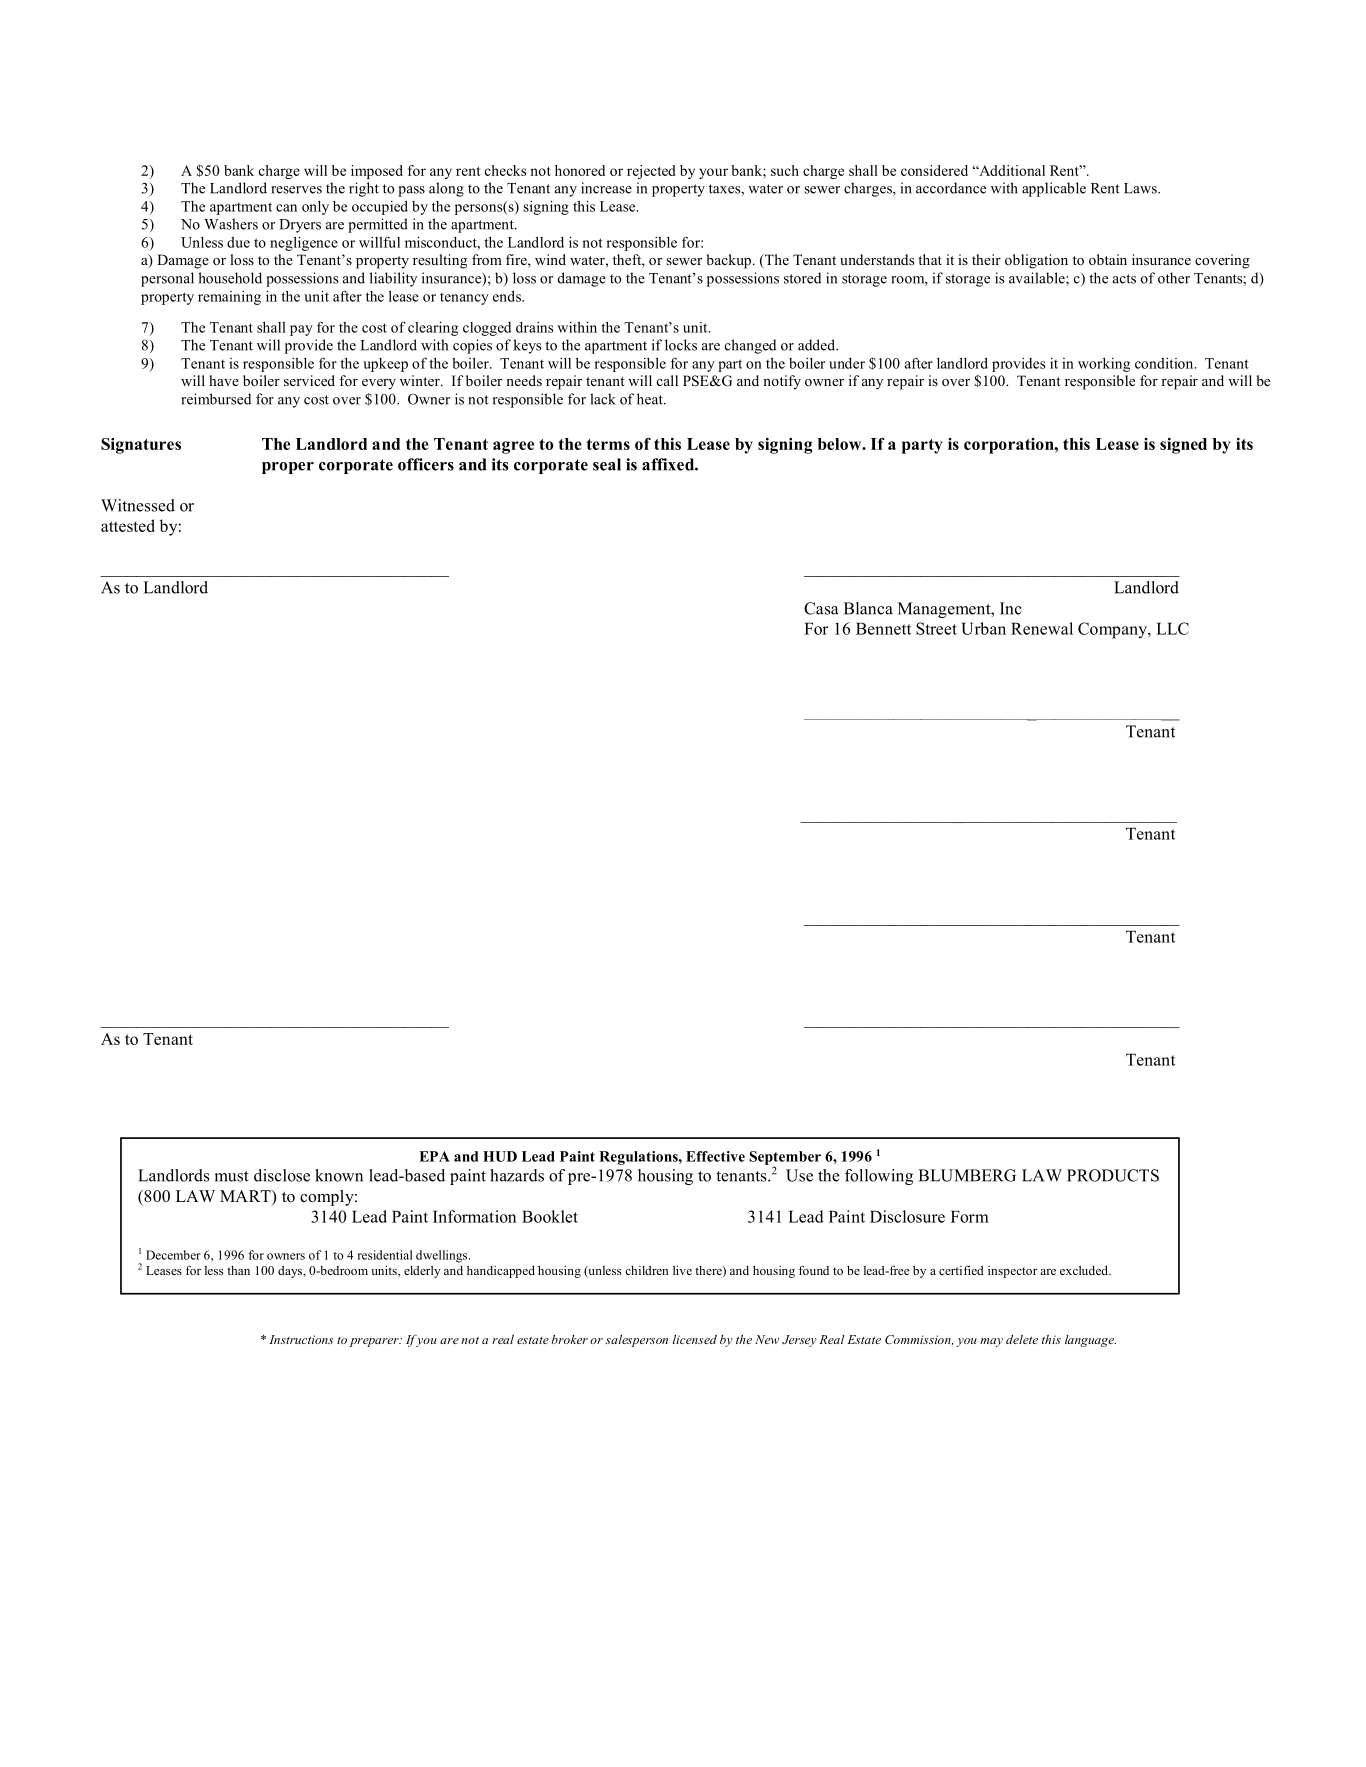  Describe the element at coordinates (138, 505) in the document. I see `Witnessed` at that location.
